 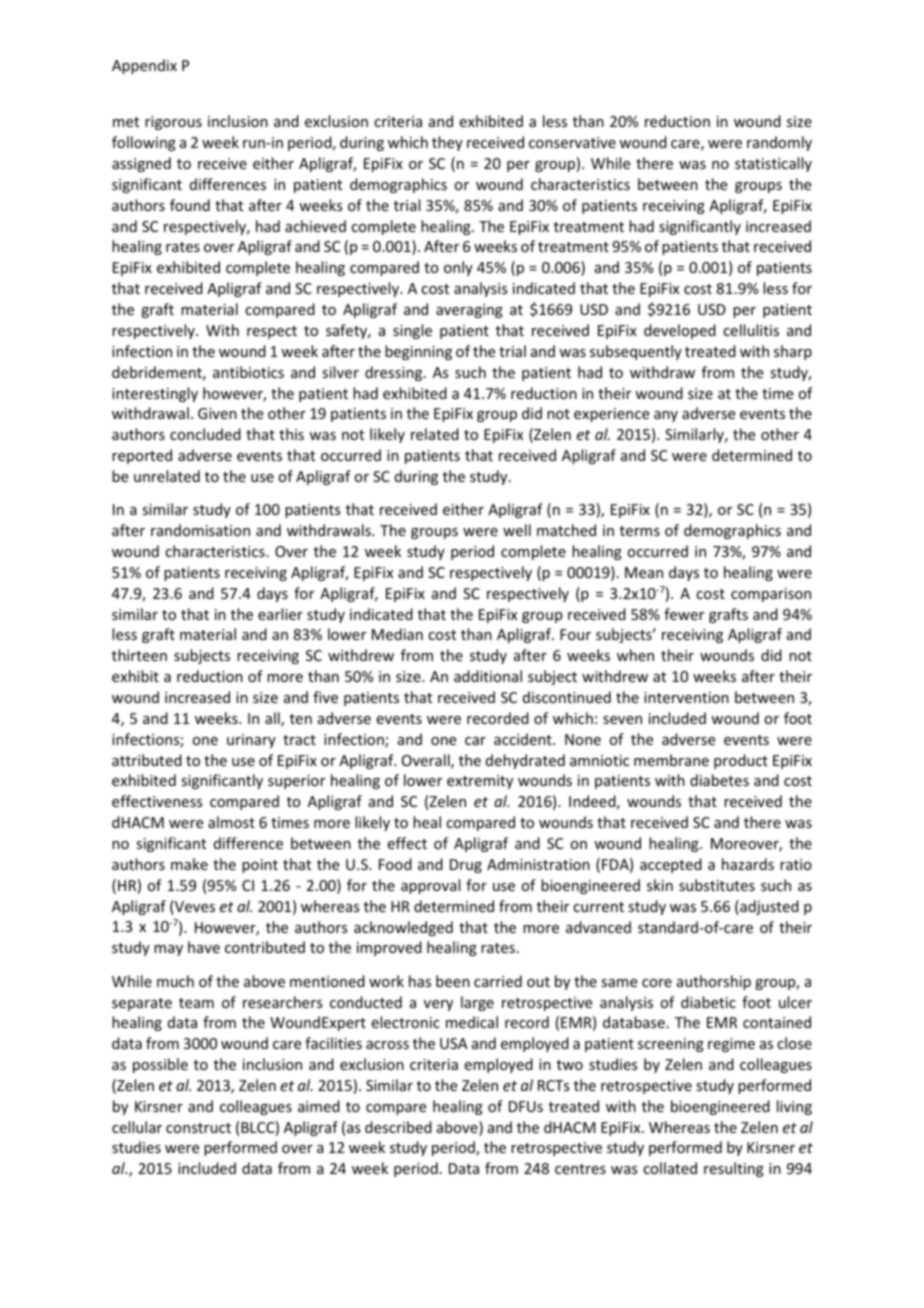 What do you see at coordinates (397, 634) in the screenshot?
I see `Median` at bounding box center [397, 634].
